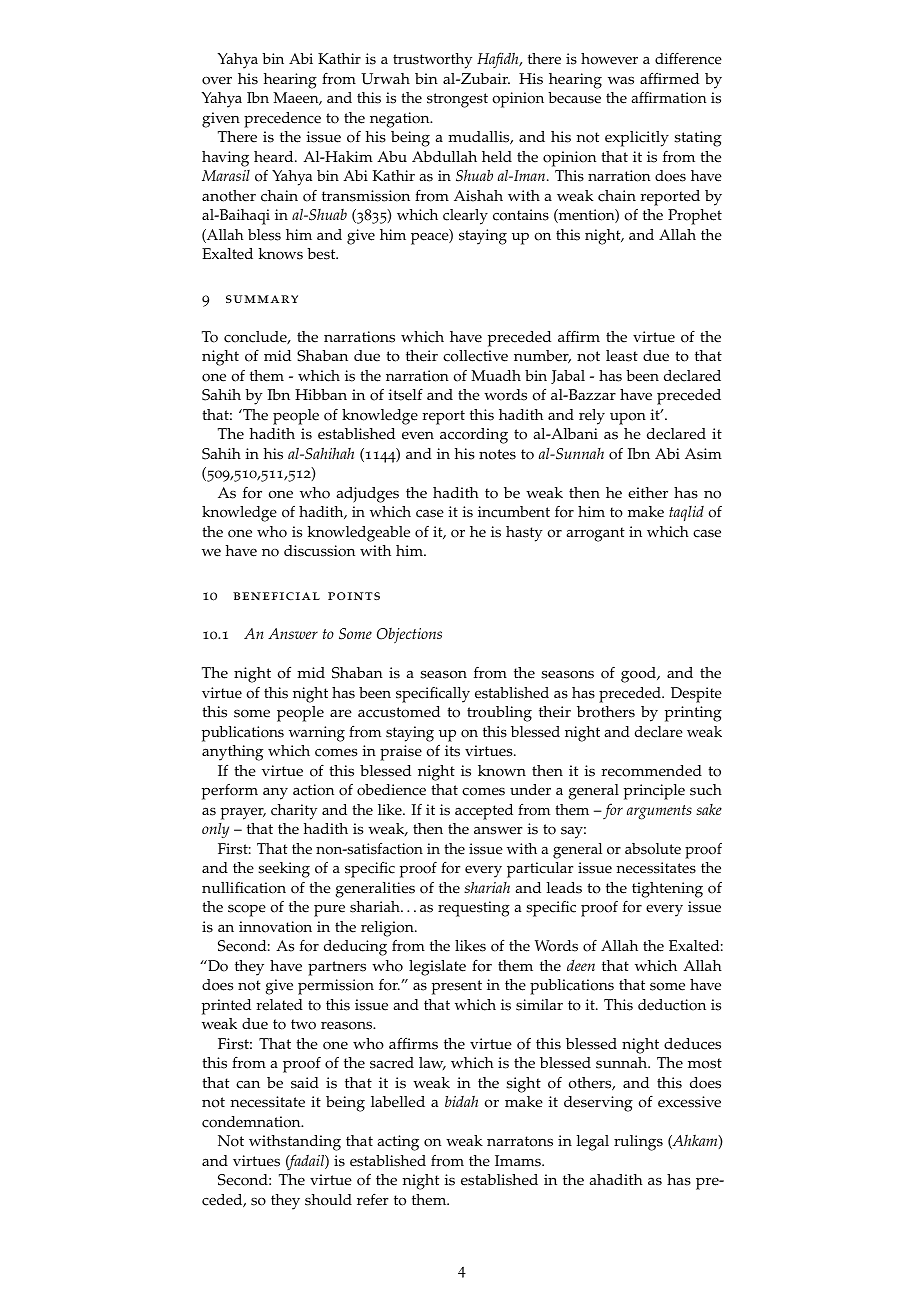  I want to click on precedence, so click(282, 120).
